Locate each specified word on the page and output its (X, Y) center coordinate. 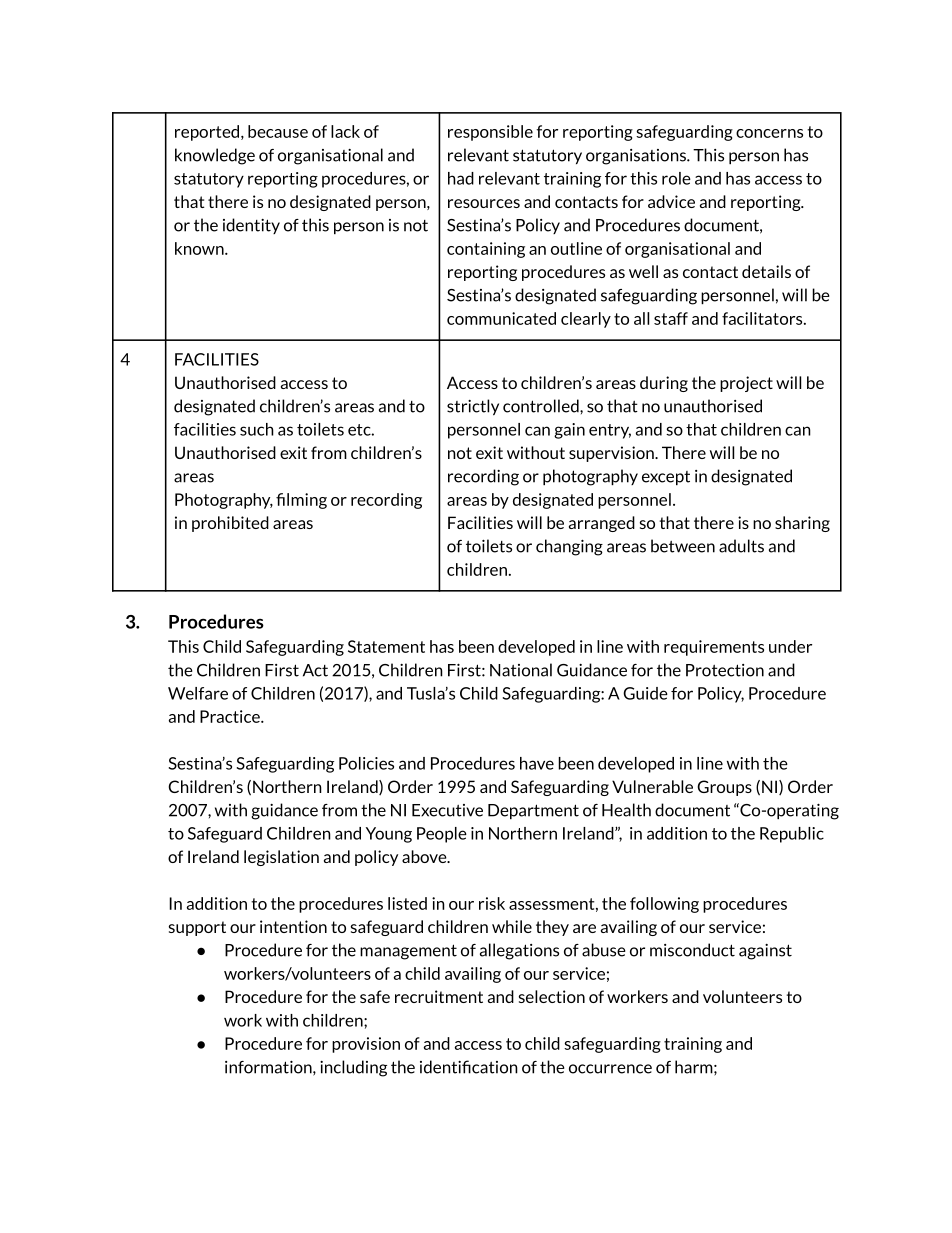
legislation (281, 858)
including (353, 1068)
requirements (714, 648)
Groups (724, 788)
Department (533, 811)
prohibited (230, 524)
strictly (473, 407)
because (278, 131)
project (746, 384)
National (521, 670)
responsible (490, 133)
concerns (769, 133)
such (257, 429)
